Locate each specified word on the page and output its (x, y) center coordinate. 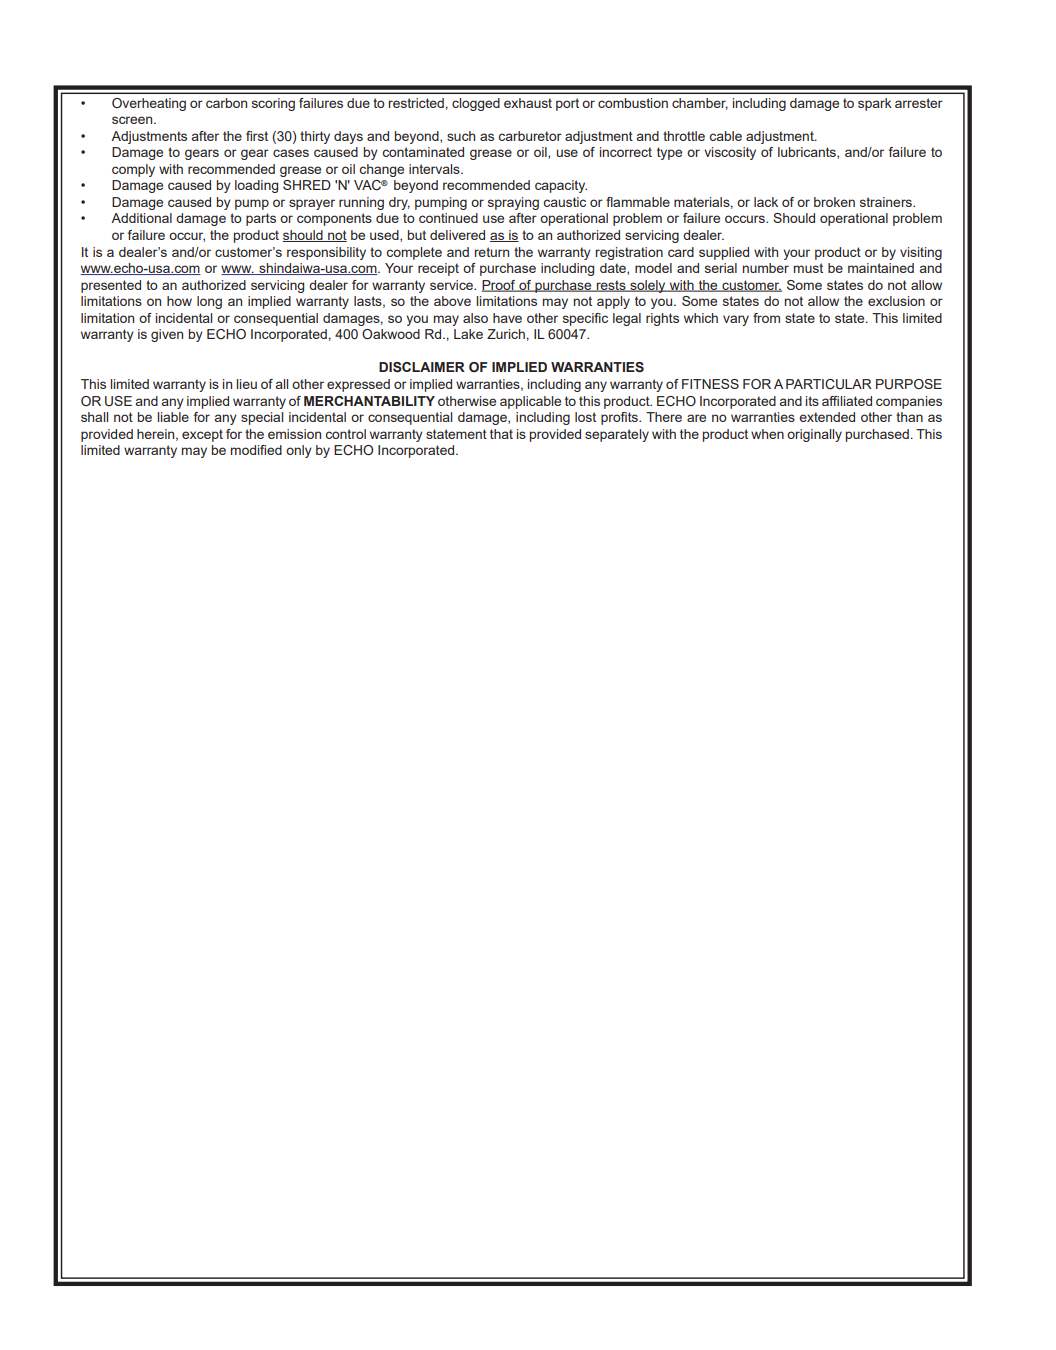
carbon (226, 103)
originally (814, 435)
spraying (513, 203)
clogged (476, 104)
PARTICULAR (829, 384)
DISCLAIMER (422, 367)
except (202, 435)
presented (111, 286)
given (167, 335)
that (501, 434)
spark (875, 104)
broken (834, 202)
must (808, 268)
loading (256, 186)
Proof (500, 286)
